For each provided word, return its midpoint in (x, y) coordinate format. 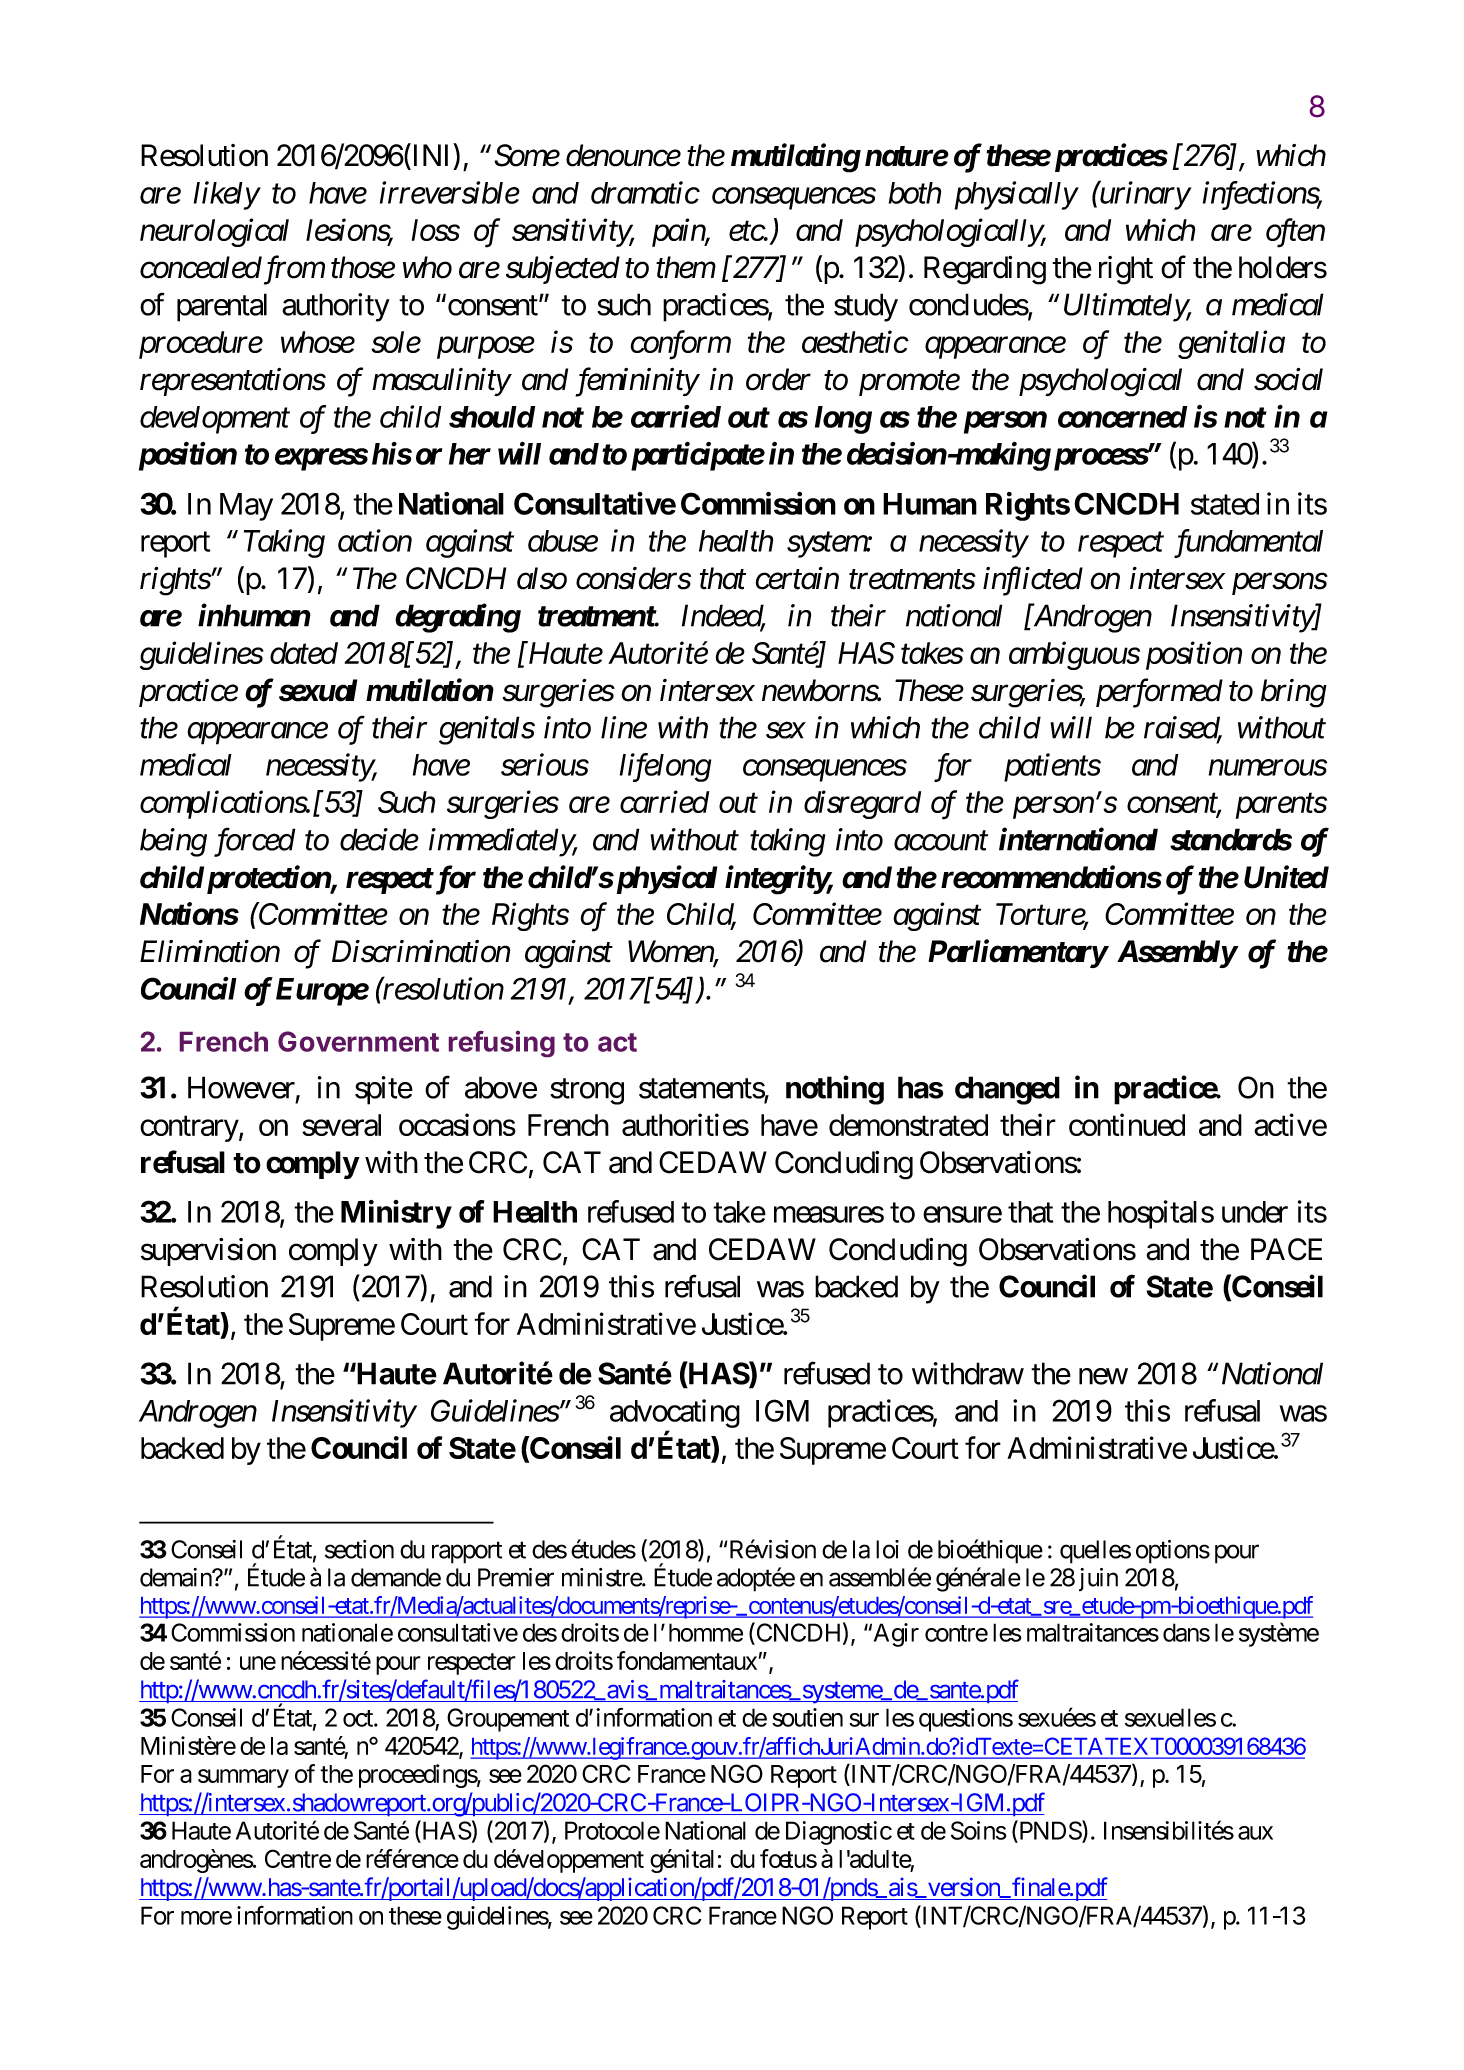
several (341, 1125)
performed (1159, 693)
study (866, 307)
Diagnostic (839, 1833)
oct (359, 1718)
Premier (516, 1577)
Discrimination (421, 951)
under (1255, 1212)
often (1295, 233)
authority (336, 307)
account (941, 841)
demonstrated (908, 1125)
